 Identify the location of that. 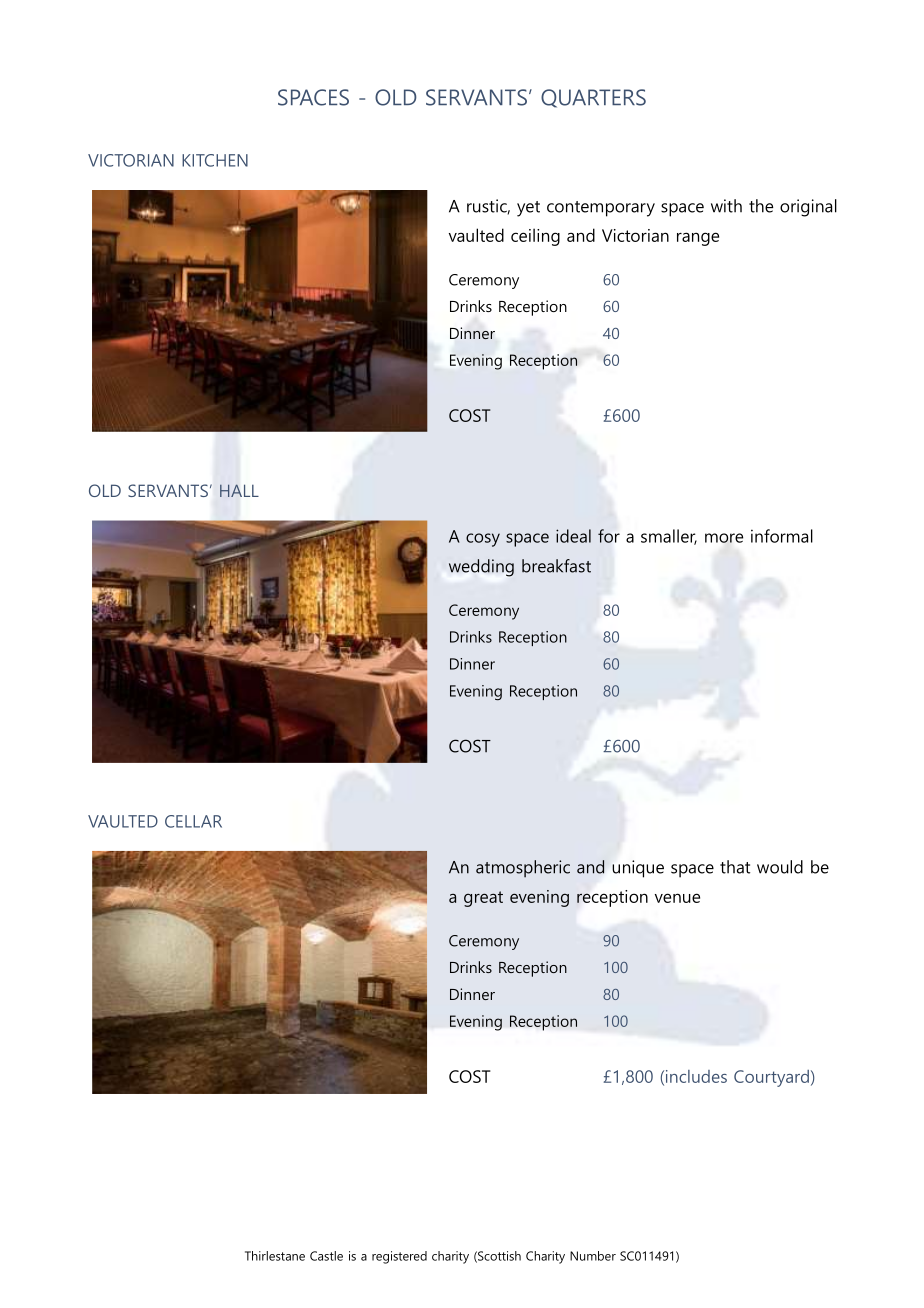
(735, 867).
